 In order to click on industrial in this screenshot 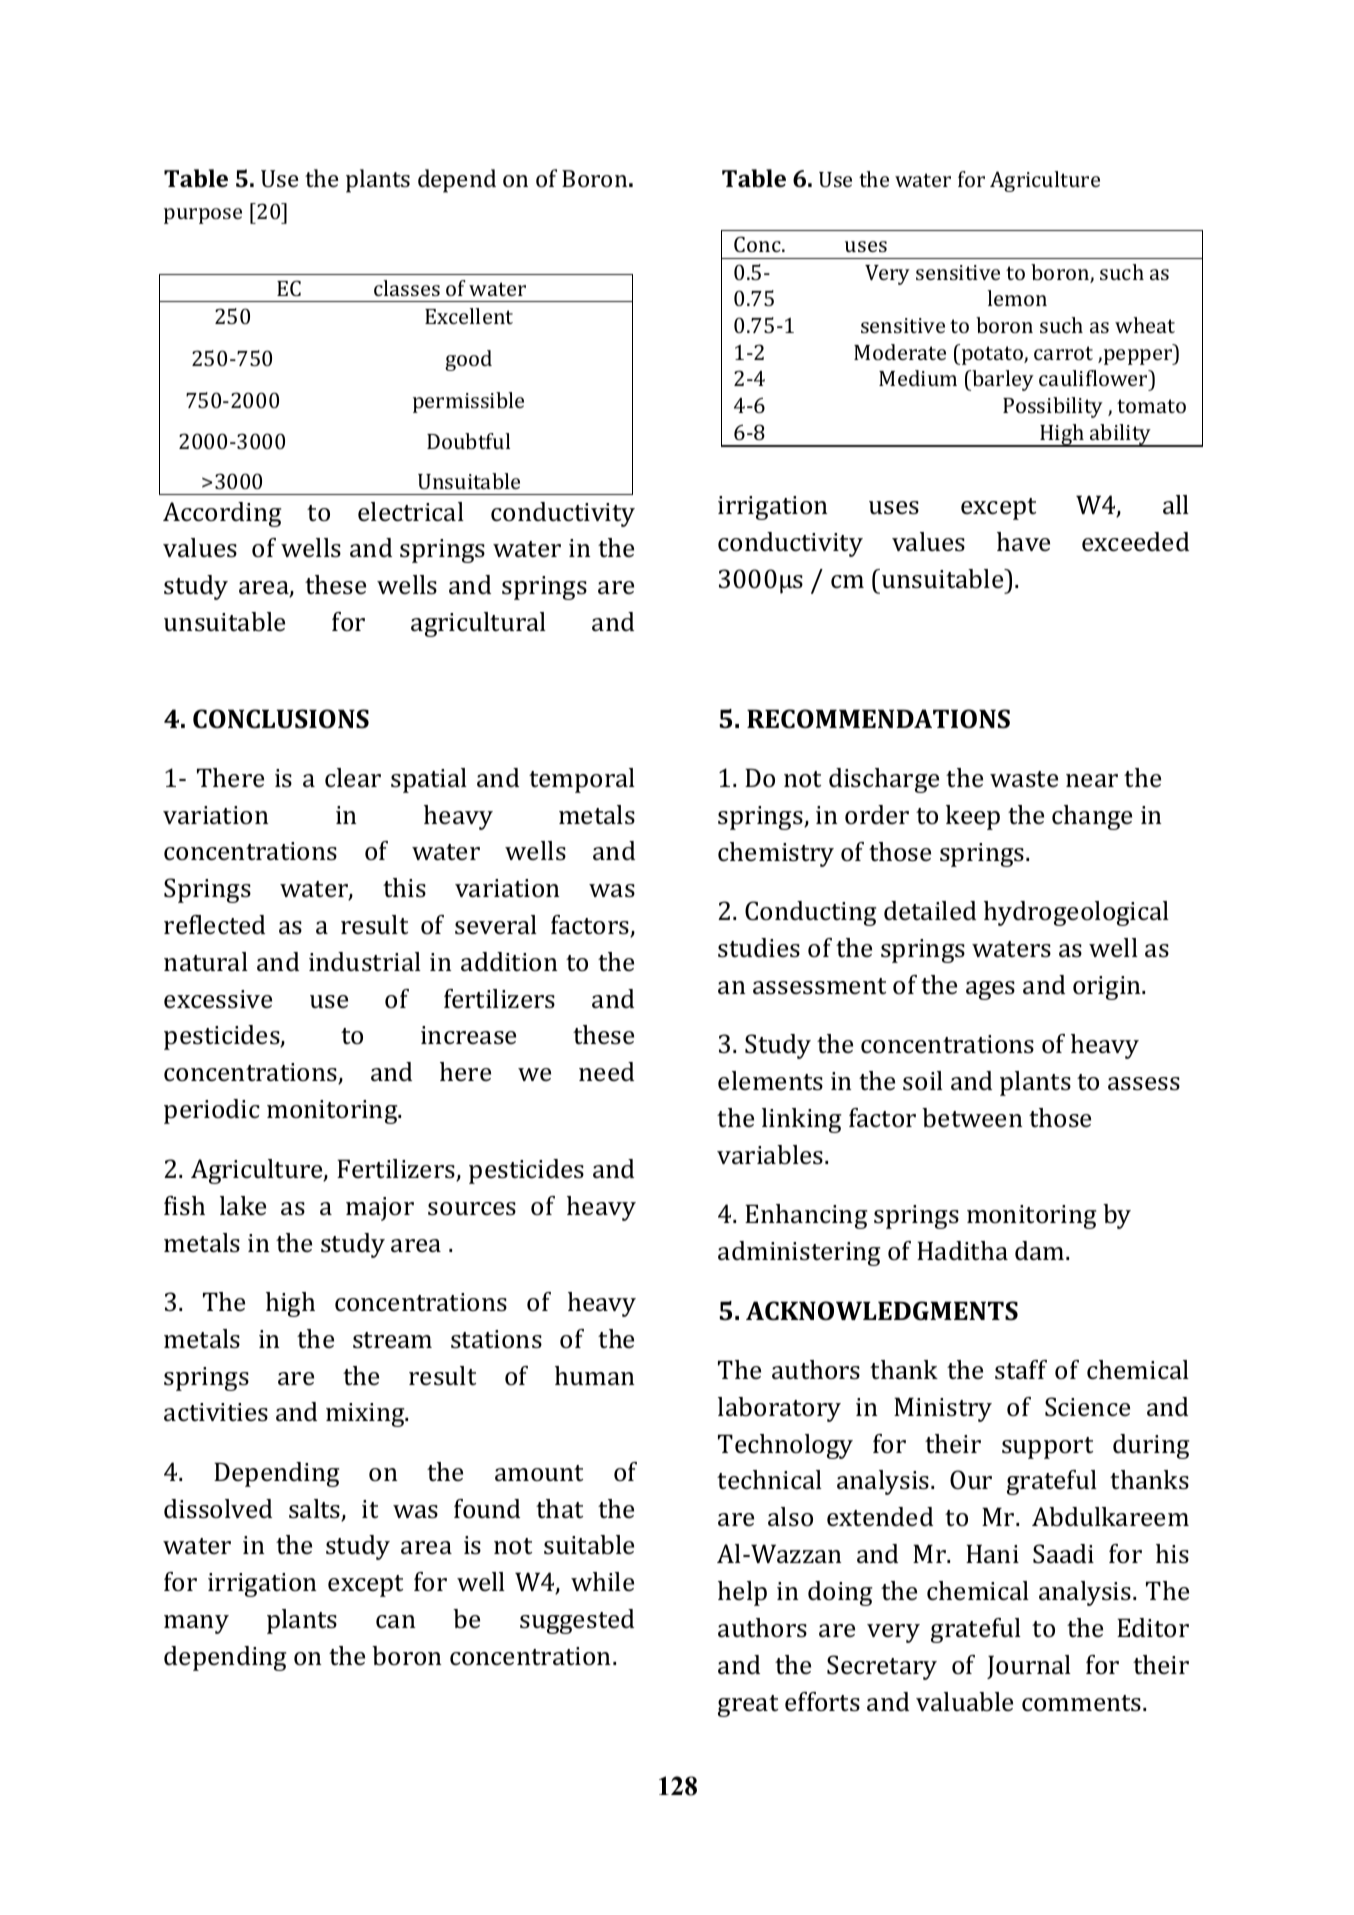, I will do `click(365, 962)`.
